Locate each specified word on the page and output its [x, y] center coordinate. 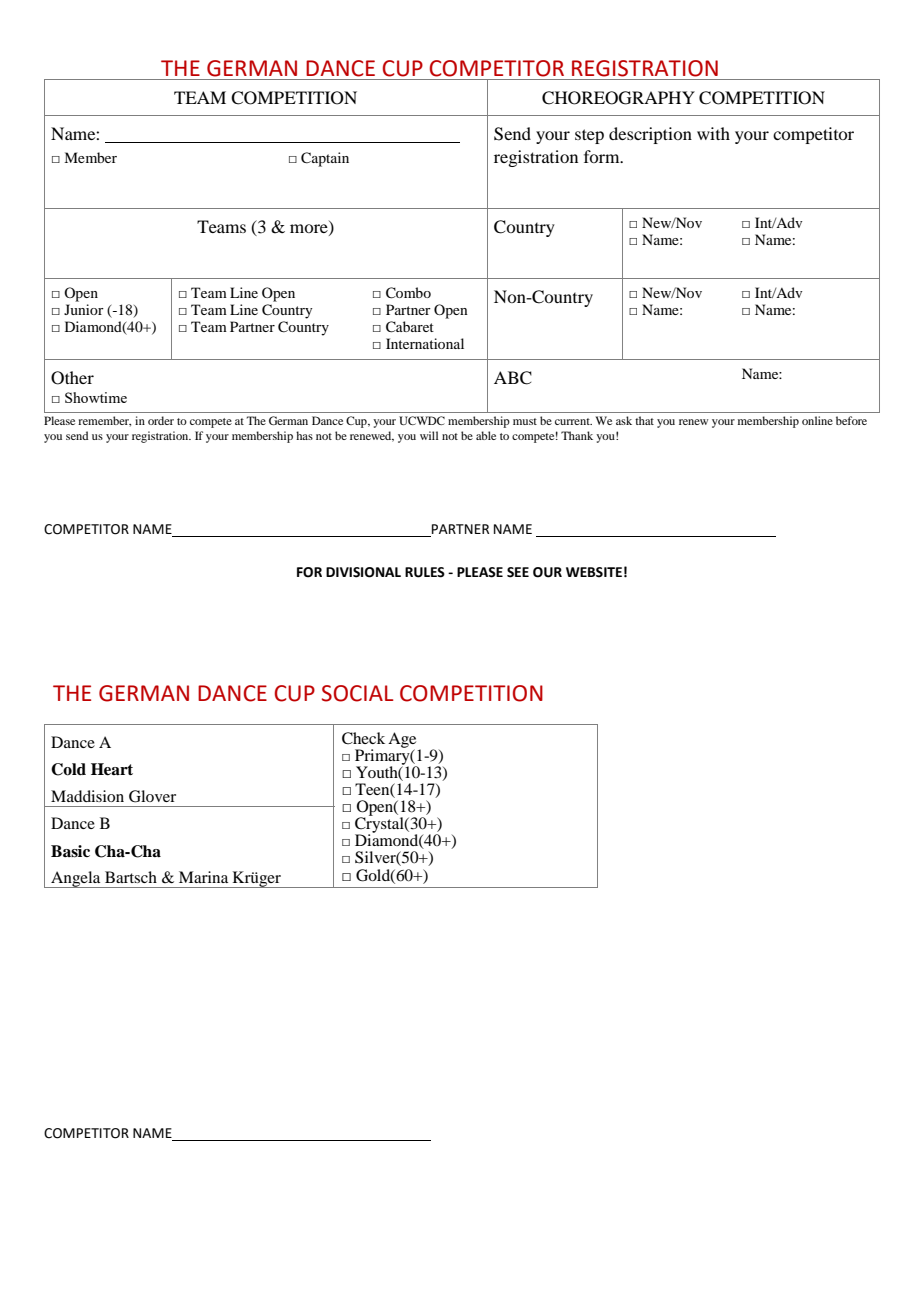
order [161, 420]
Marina [203, 877]
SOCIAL [357, 693]
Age [402, 741]
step [589, 136]
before [851, 420]
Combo [408, 293]
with [713, 133]
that [644, 420]
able [486, 435]
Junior [84, 309]
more [310, 230]
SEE [518, 572]
